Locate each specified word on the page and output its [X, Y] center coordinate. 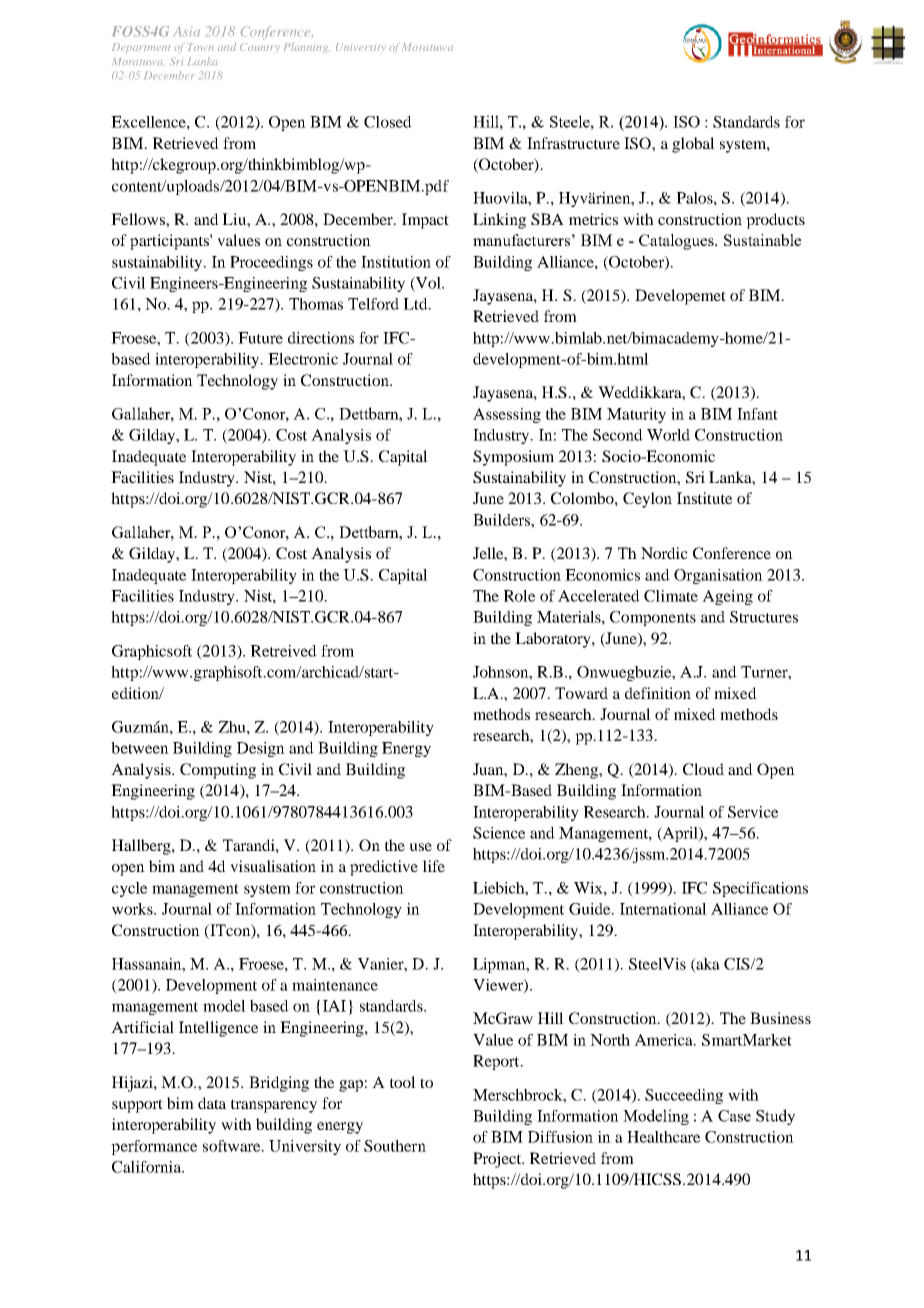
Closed [388, 122]
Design [261, 749]
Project [498, 1160]
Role [519, 596]
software [233, 1146]
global [693, 145]
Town [200, 47]
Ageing [727, 597]
